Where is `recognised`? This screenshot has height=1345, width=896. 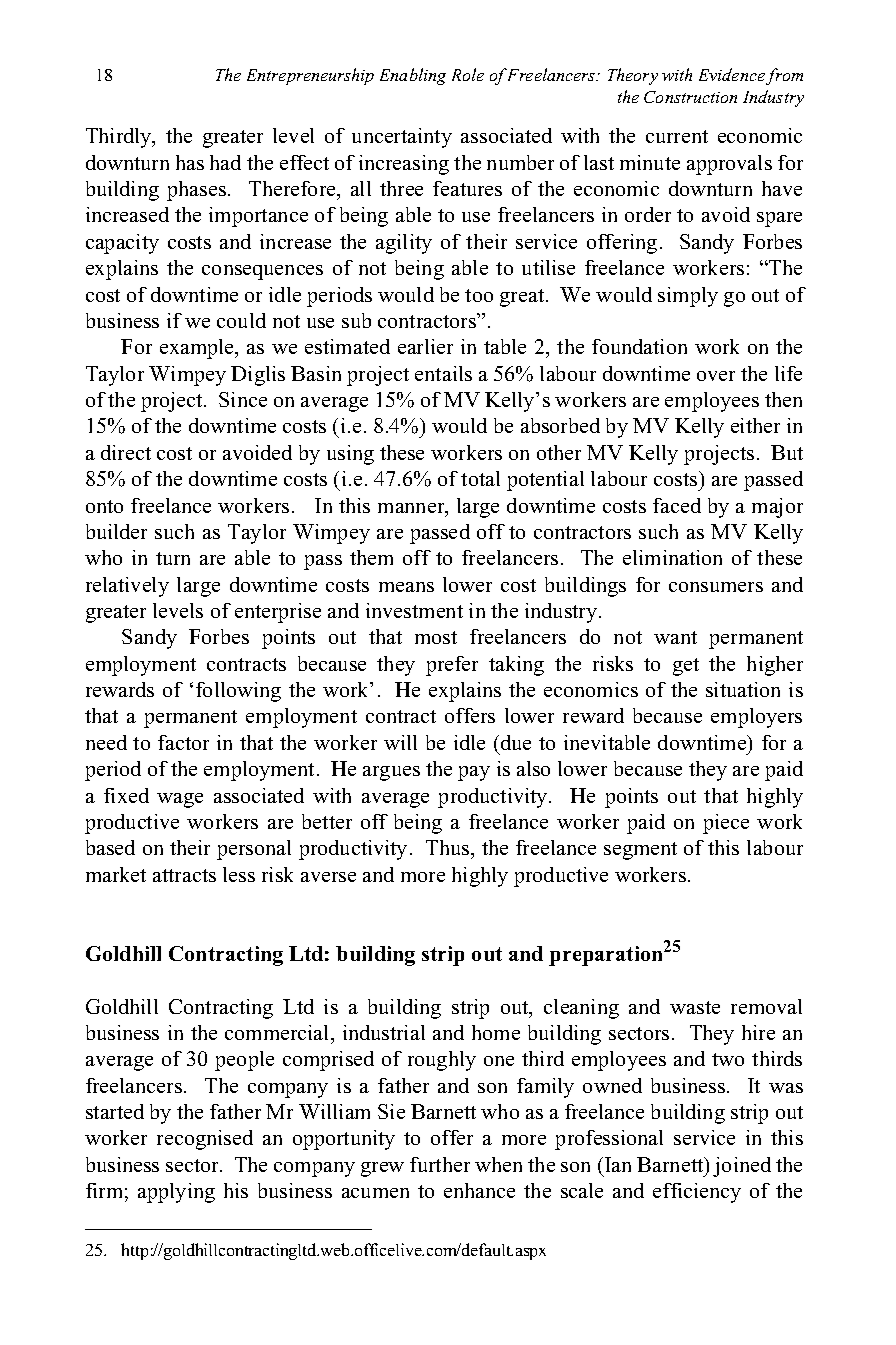
recognised is located at coordinates (205, 1140).
